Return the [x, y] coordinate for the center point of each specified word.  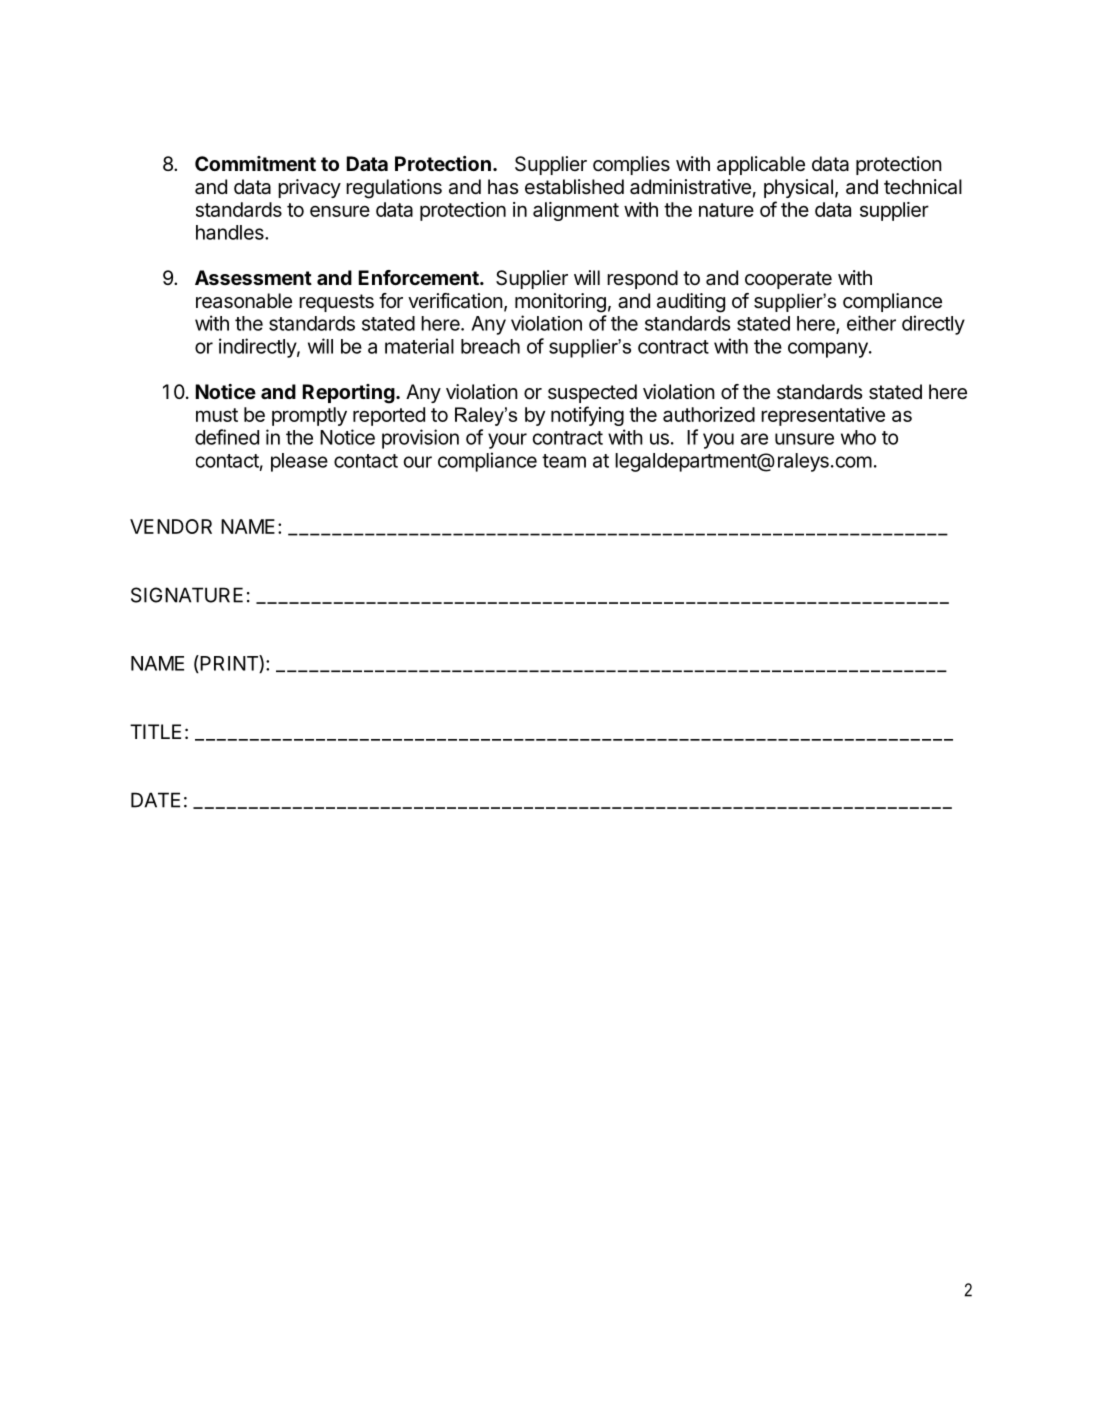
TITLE [155, 731]
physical [798, 188]
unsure [804, 439]
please [299, 462]
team [564, 461]
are [754, 439]
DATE [155, 800]
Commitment [255, 163]
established [574, 187]
